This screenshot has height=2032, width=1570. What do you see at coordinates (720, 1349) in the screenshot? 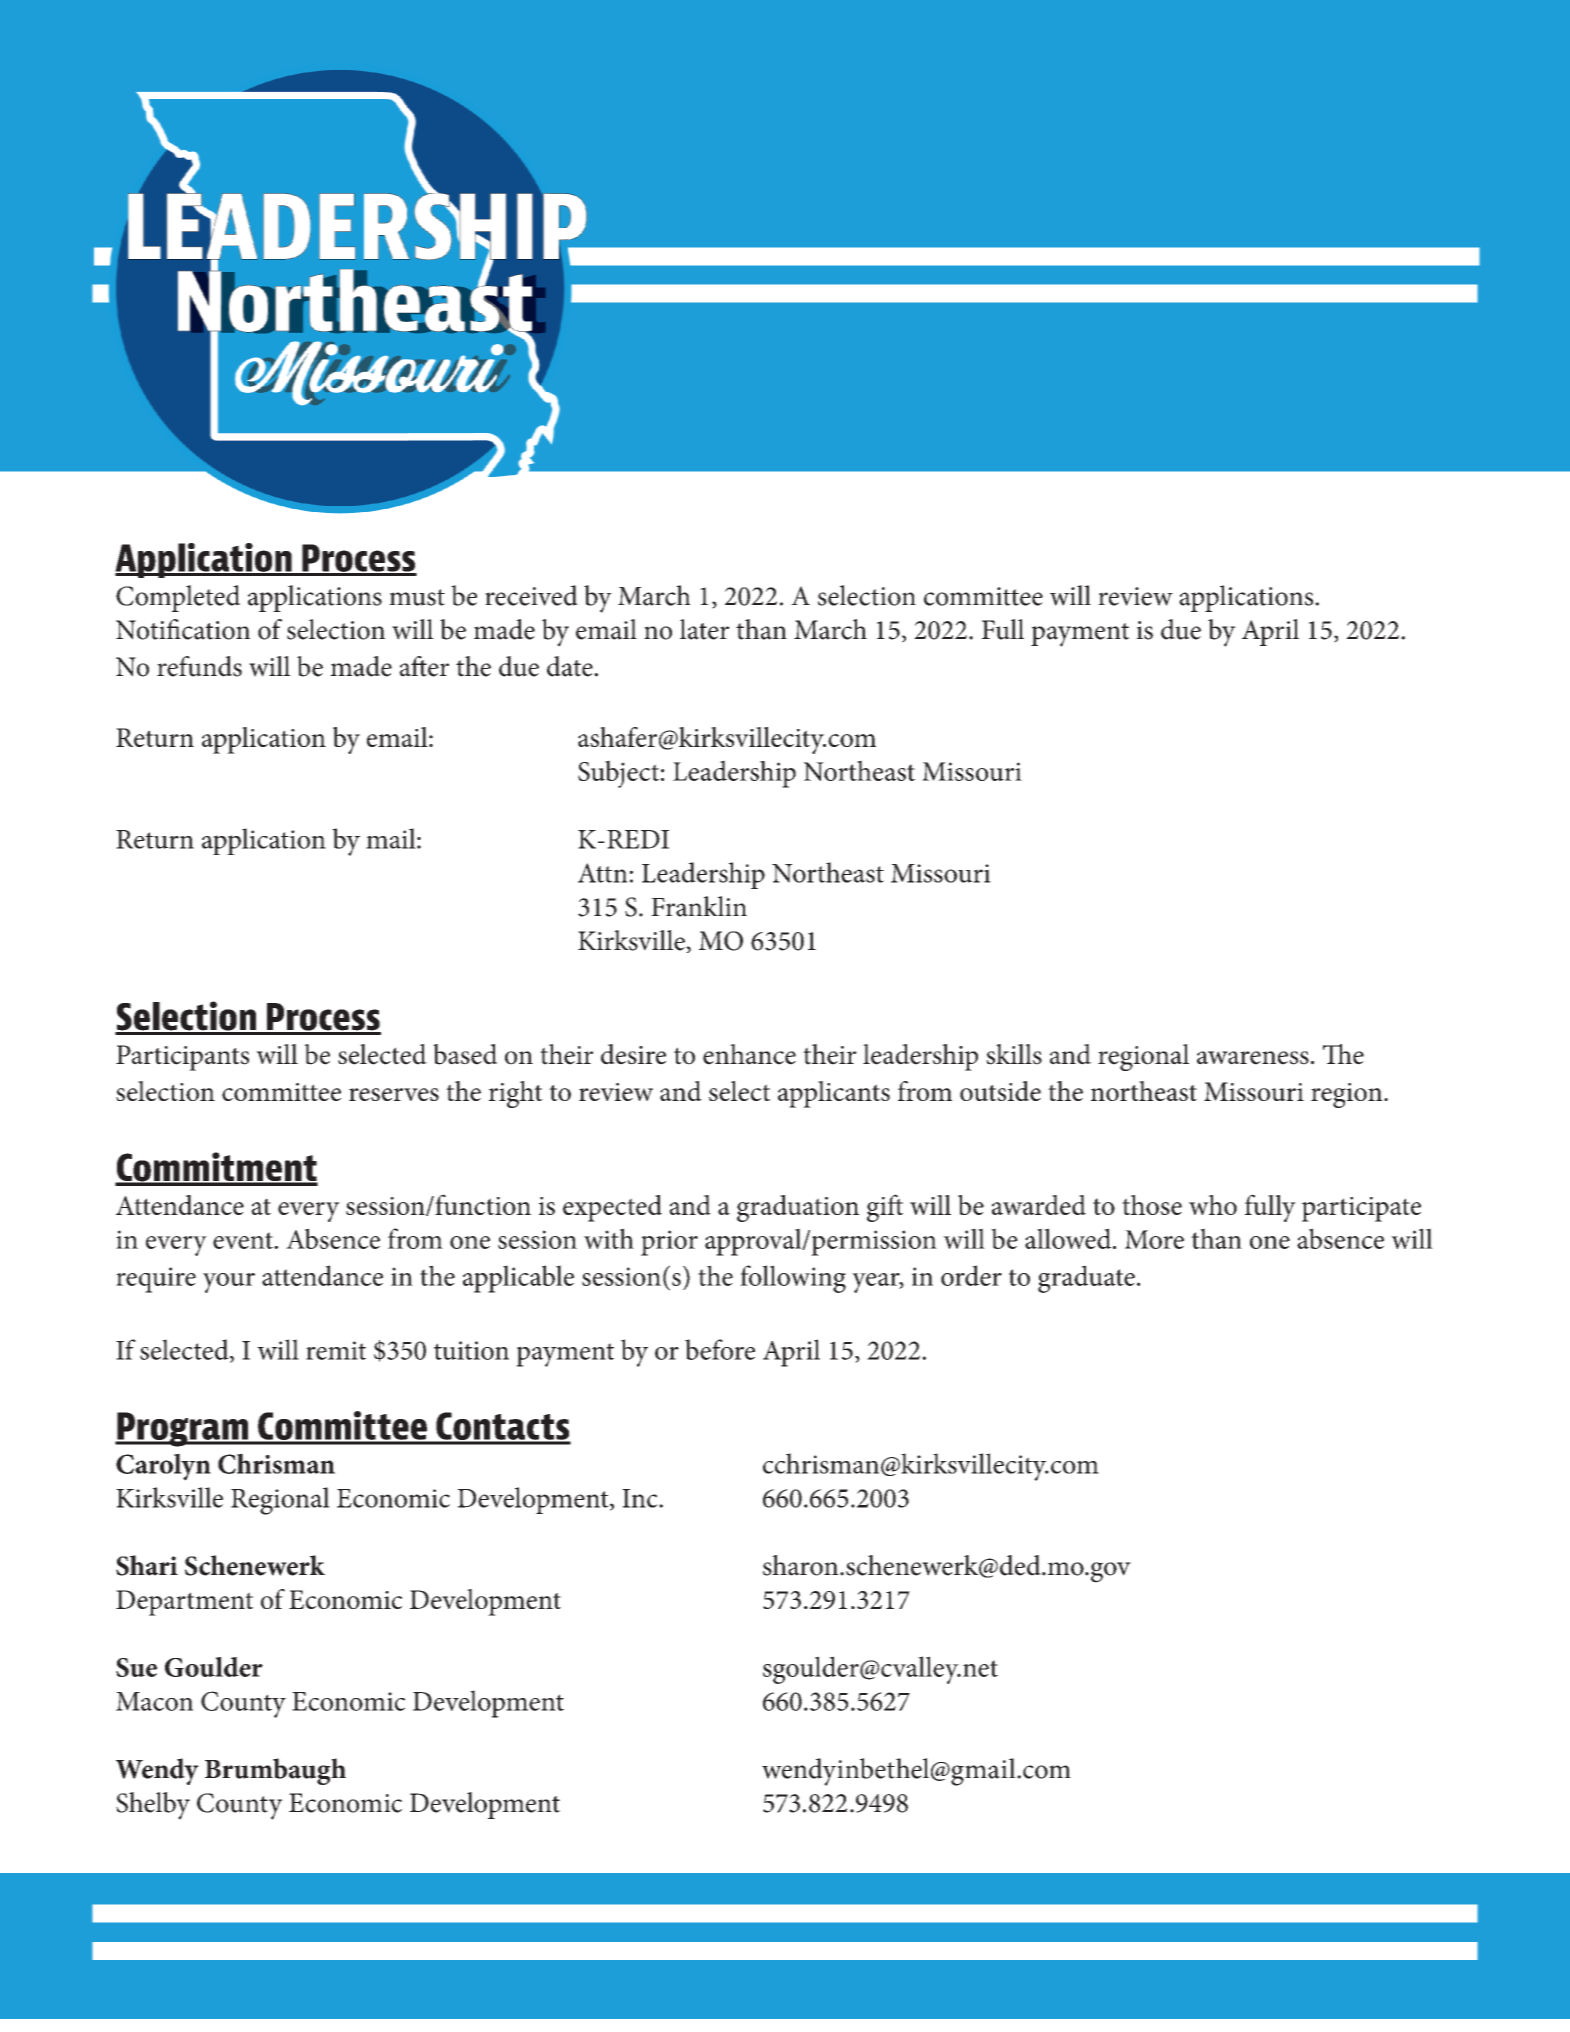
I see `before` at bounding box center [720, 1349].
